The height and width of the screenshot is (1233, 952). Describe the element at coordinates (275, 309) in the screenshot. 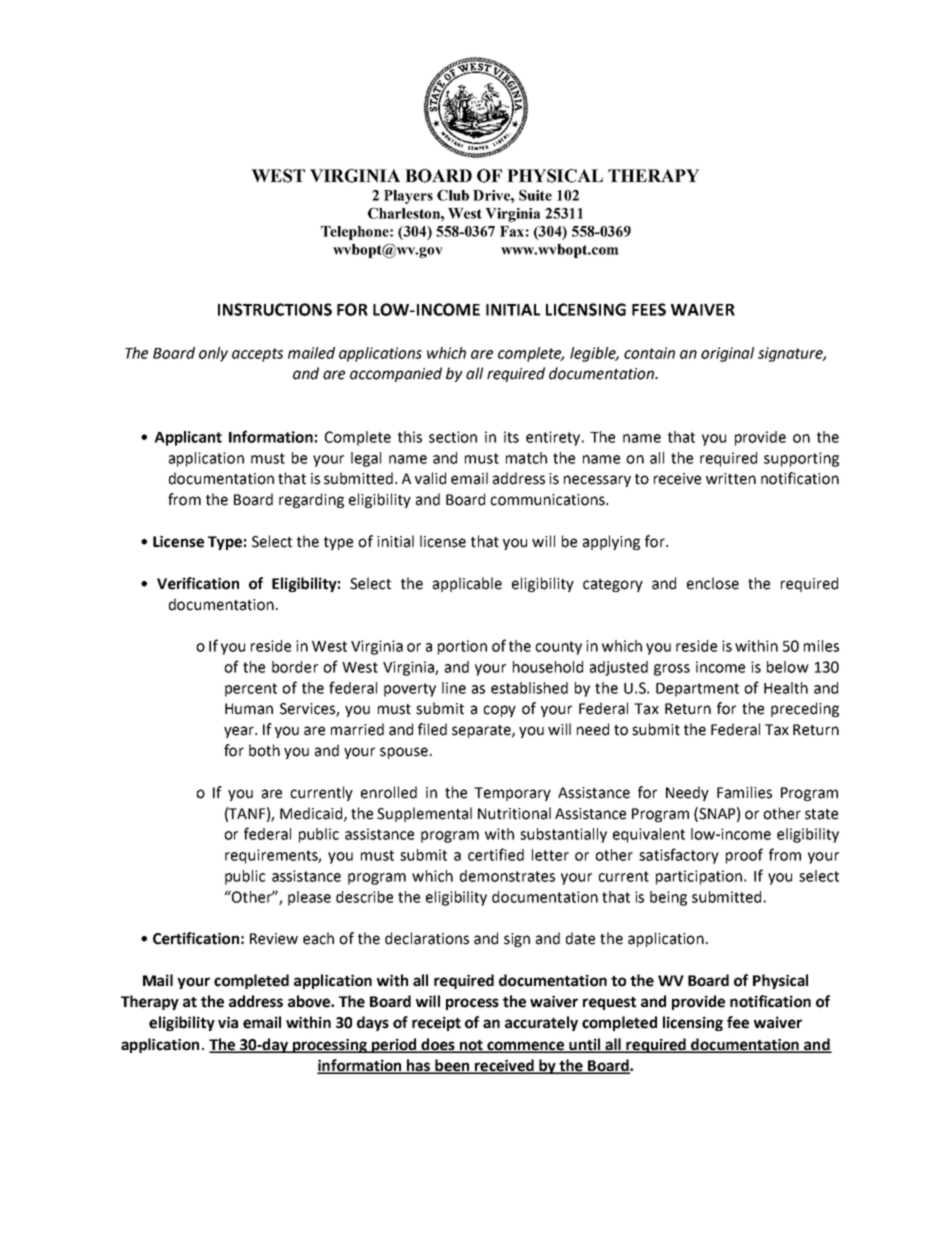

I see `INSTRUCTIONS` at that location.
